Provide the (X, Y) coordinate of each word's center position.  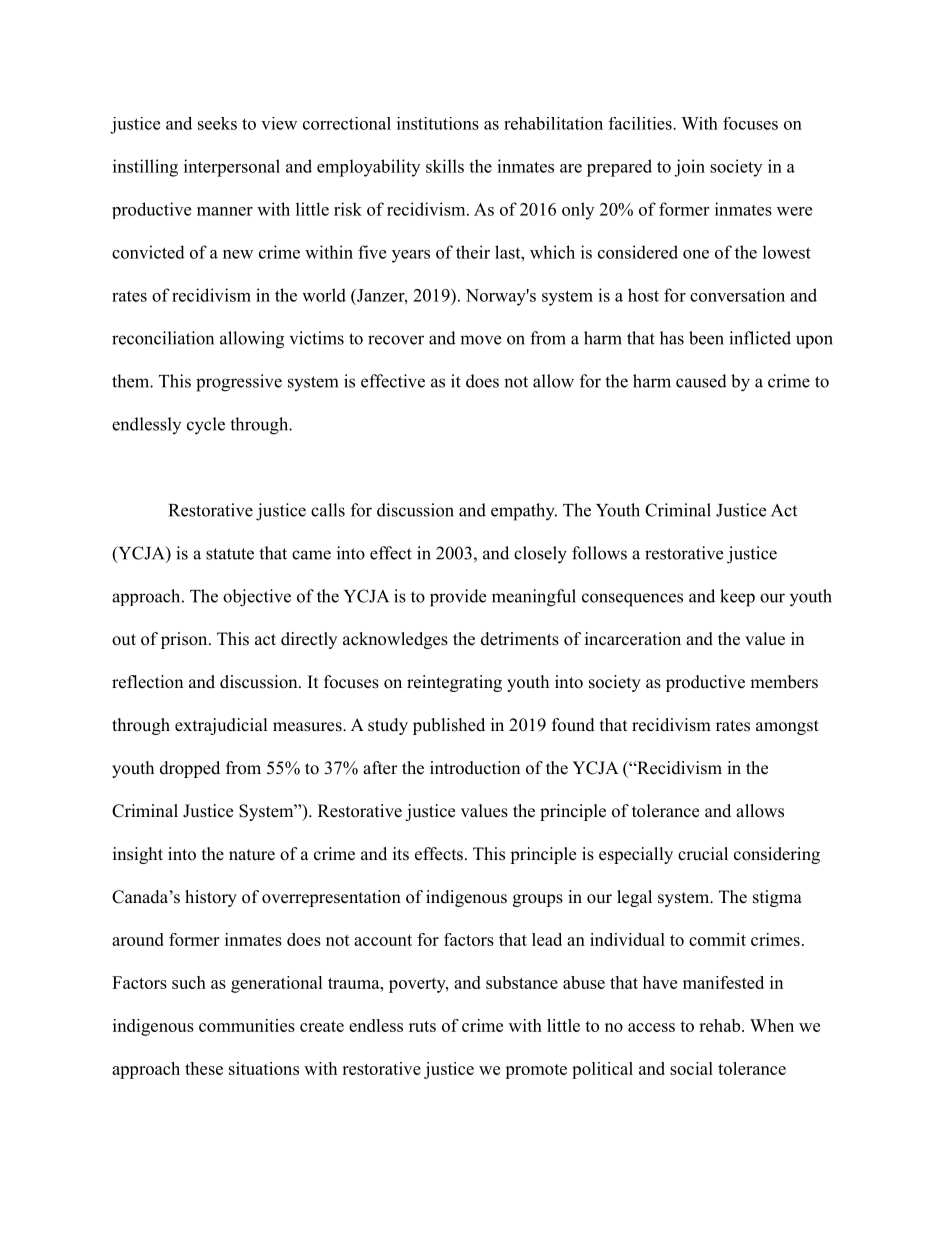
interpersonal (232, 168)
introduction (475, 768)
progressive (239, 383)
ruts (422, 1026)
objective (257, 598)
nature (252, 855)
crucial (703, 854)
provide (458, 598)
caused (701, 381)
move (480, 340)
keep (737, 598)
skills (445, 166)
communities (247, 1025)
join (689, 168)
